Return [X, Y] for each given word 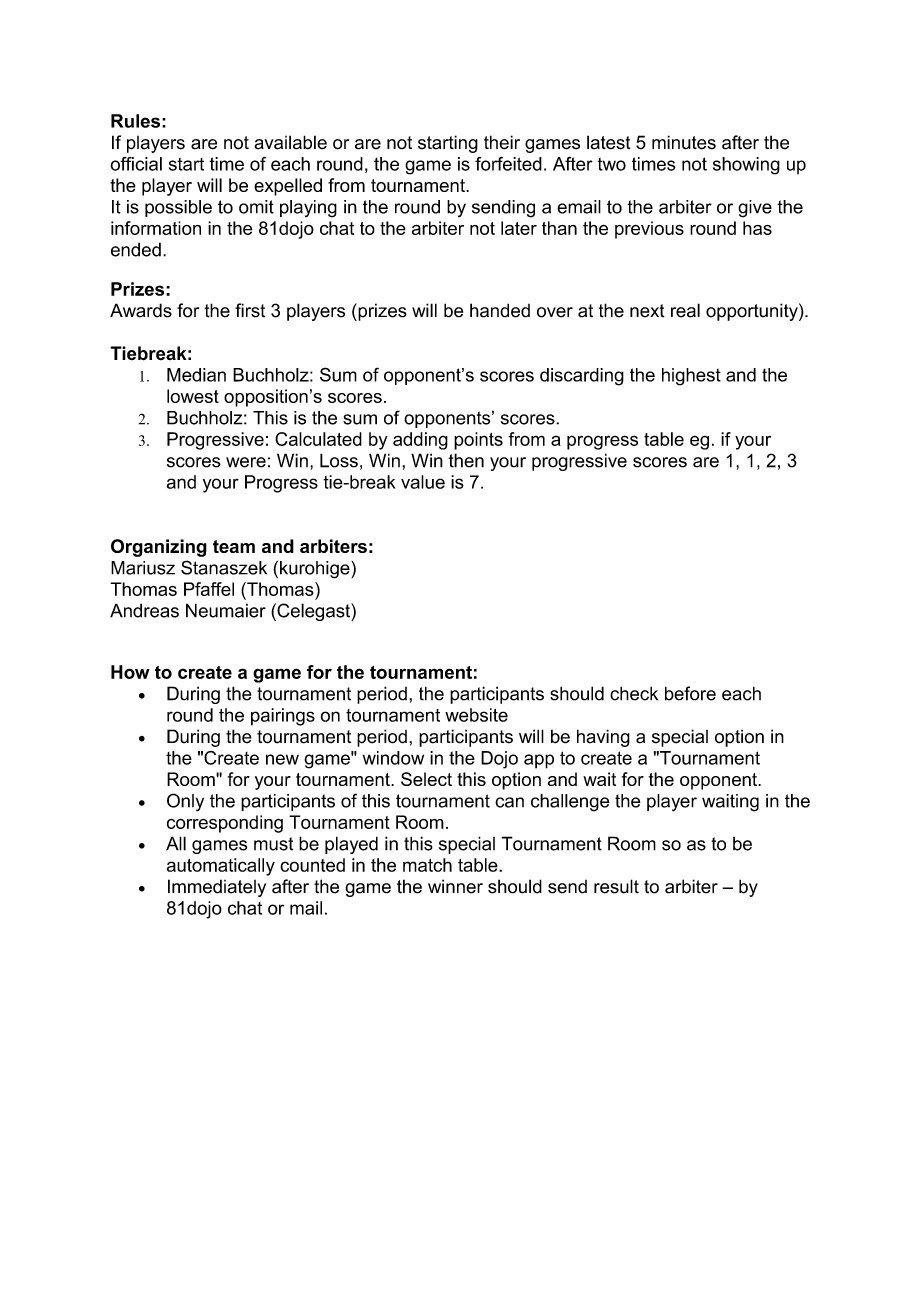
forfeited [508, 164]
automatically [221, 867]
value [423, 482]
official [136, 164]
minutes [684, 142]
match [427, 865]
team [234, 546]
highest [691, 377]
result [616, 886]
